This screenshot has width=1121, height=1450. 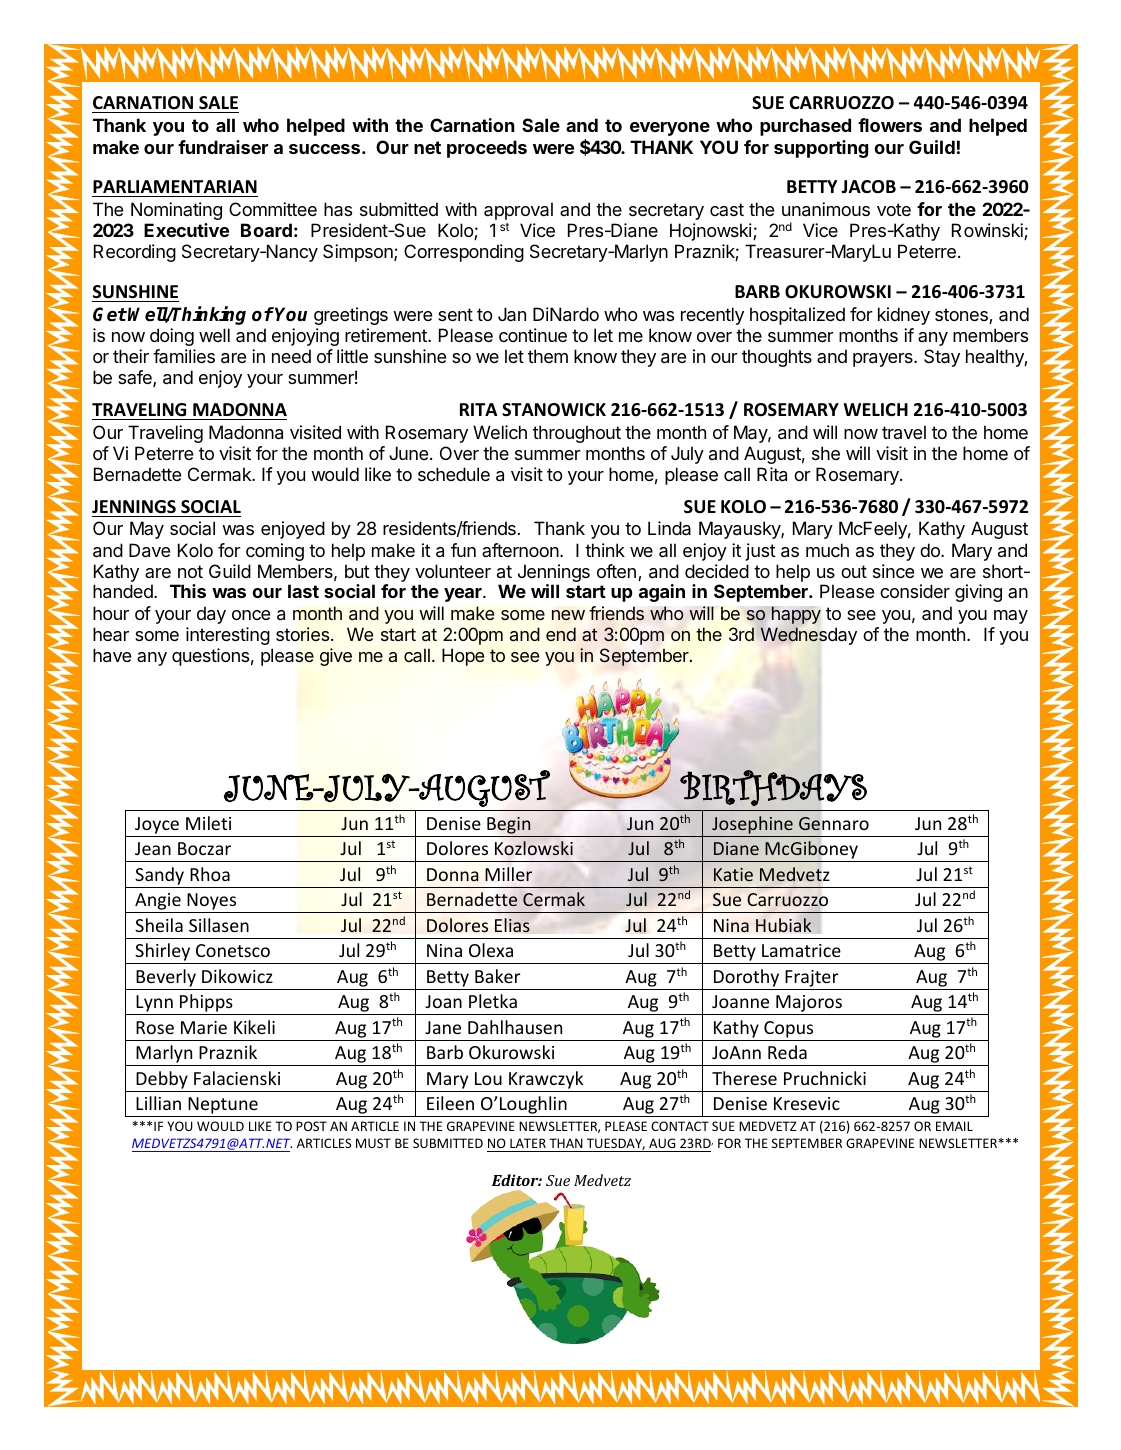 I want to click on JACOB, so click(x=868, y=186).
